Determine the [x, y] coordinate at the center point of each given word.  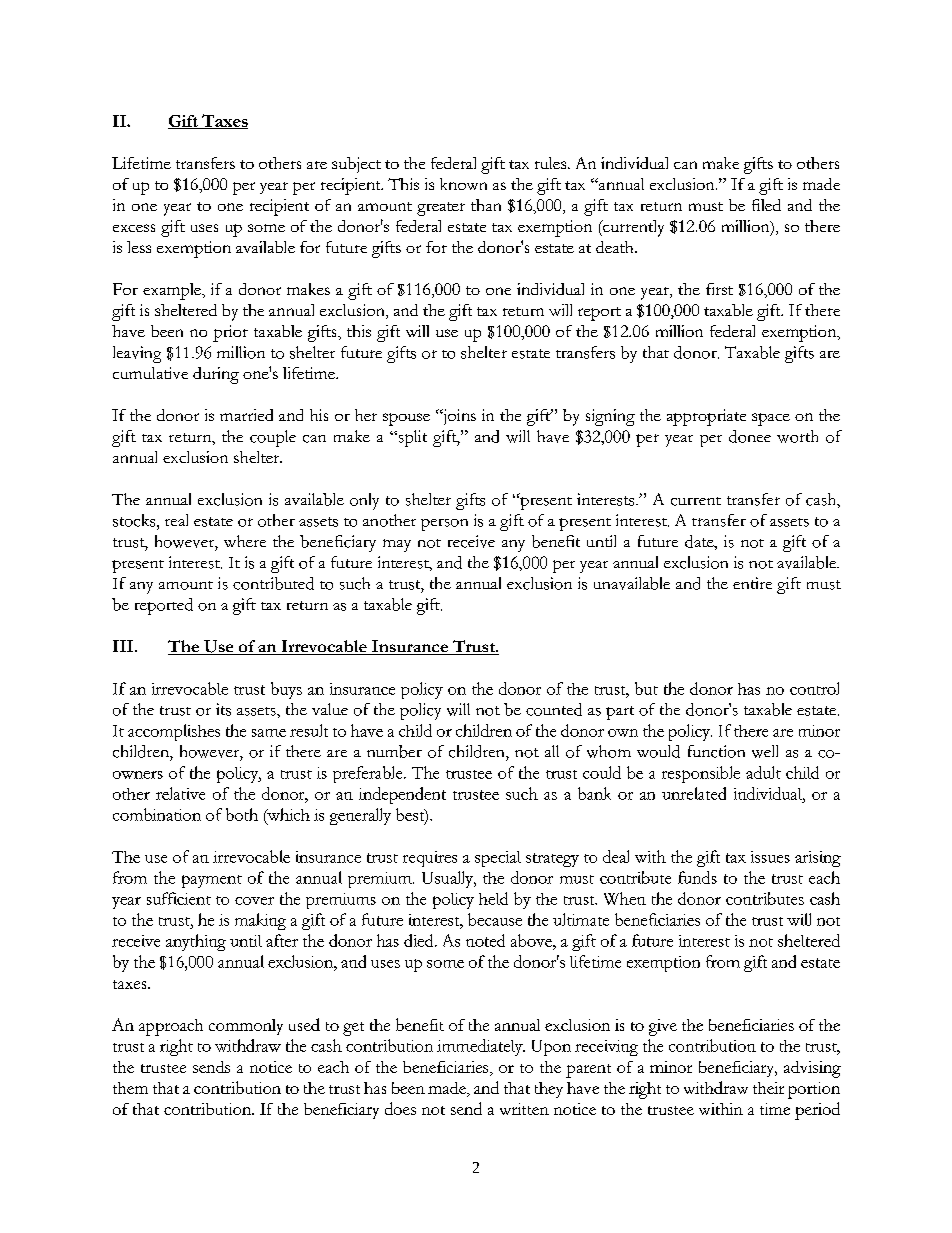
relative [180, 793]
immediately [481, 1047]
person [444, 525]
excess [134, 228]
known [463, 184]
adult [763, 772]
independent [402, 795]
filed [766, 205]
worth [797, 436]
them [130, 1088]
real [176, 520]
